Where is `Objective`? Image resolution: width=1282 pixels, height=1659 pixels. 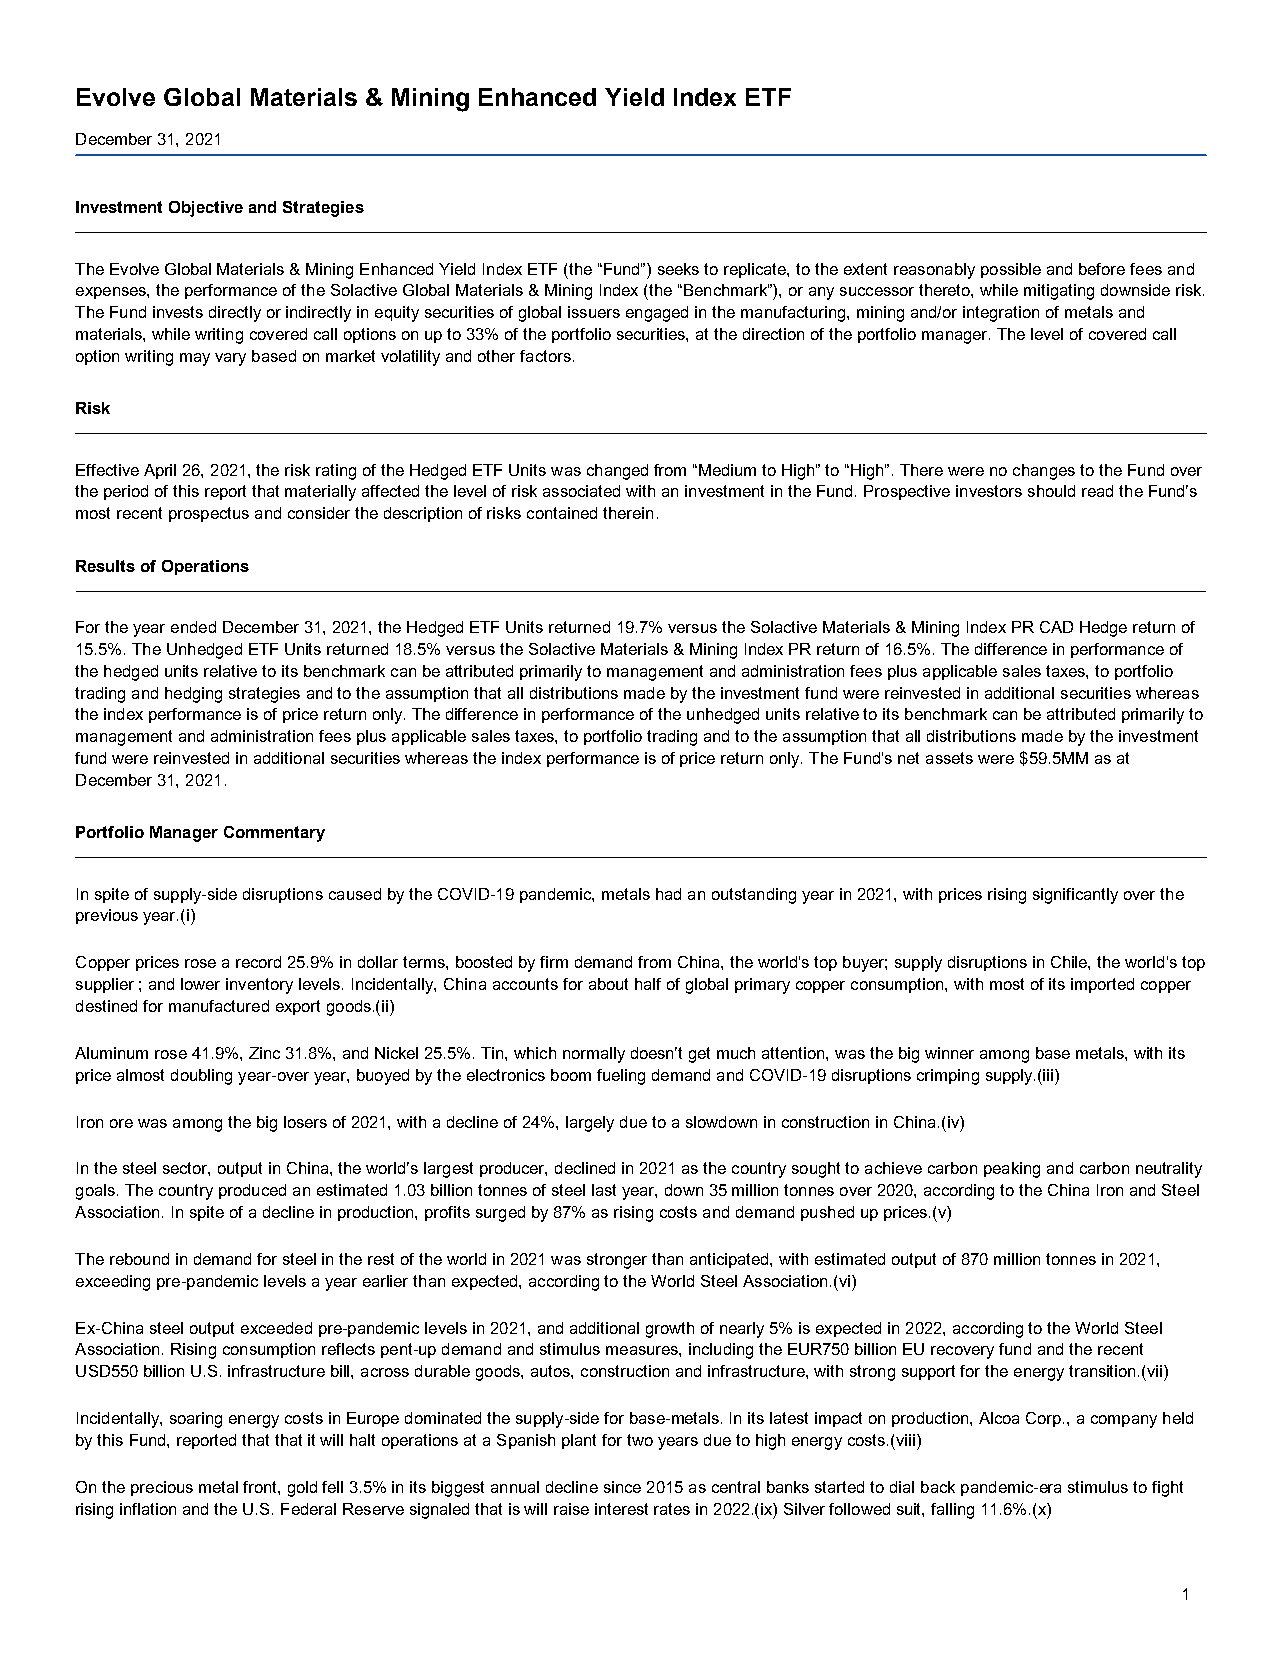 Objective is located at coordinates (206, 209).
